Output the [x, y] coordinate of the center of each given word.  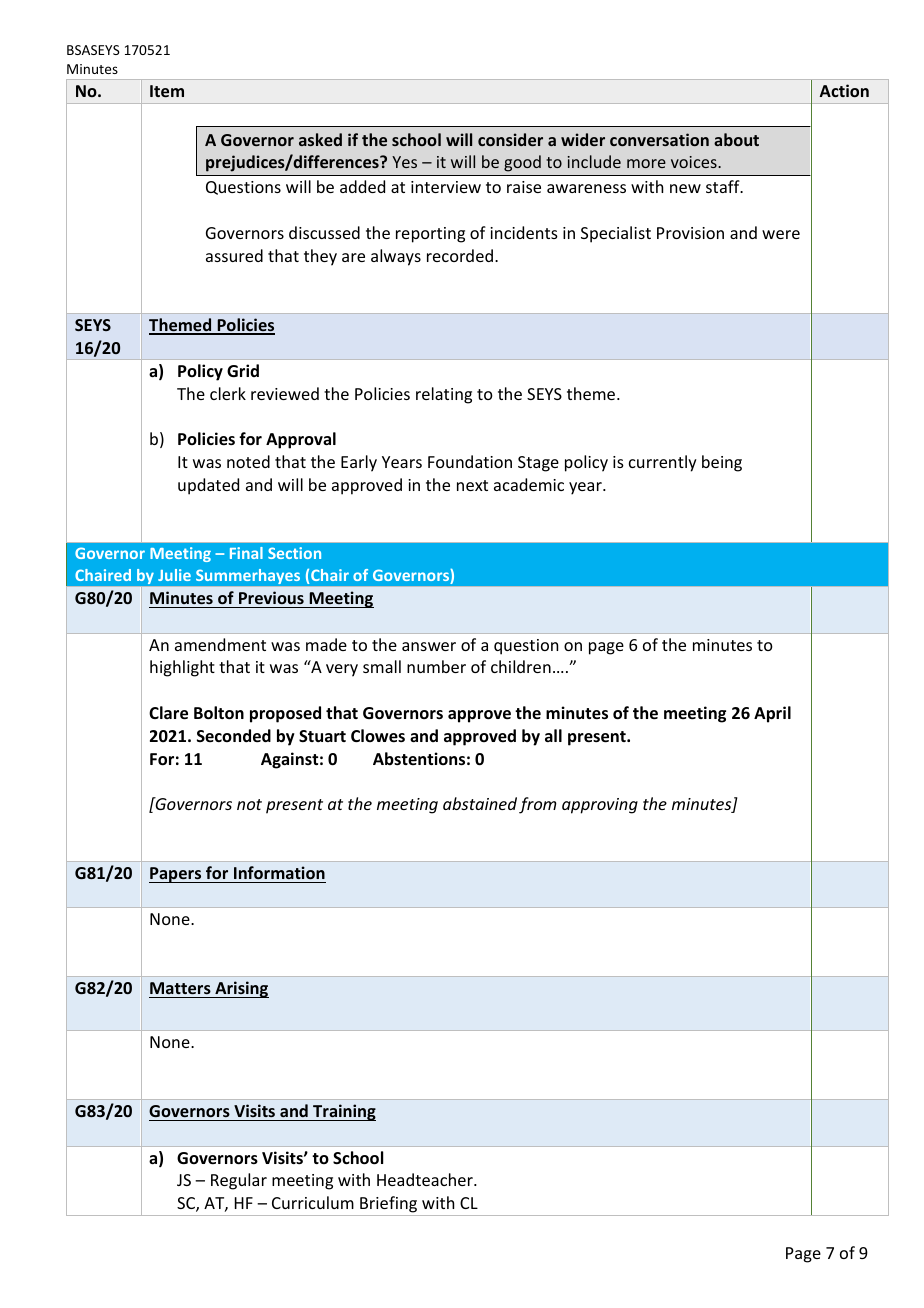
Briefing [388, 1204]
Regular [239, 1181]
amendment [220, 644]
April [772, 714]
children [521, 666]
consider [510, 139]
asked [320, 139]
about [736, 139]
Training [343, 1112]
